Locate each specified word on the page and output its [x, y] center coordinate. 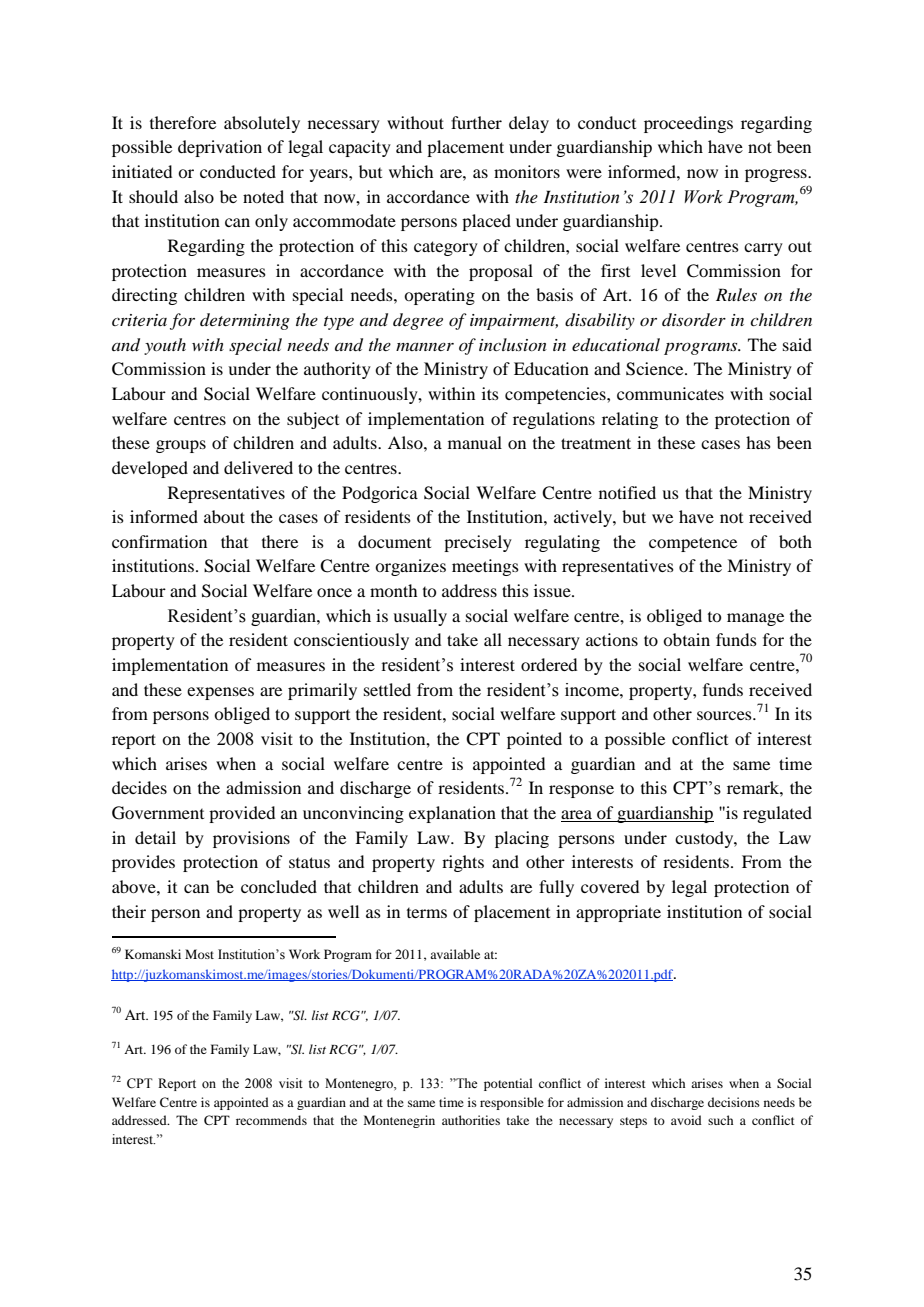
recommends [271, 1120]
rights [463, 863]
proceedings [688, 124]
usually [420, 617]
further [476, 122]
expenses [220, 693]
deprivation [220, 148]
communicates [670, 393]
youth [165, 346]
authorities [471, 1120]
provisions [251, 839]
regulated [777, 814]
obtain [686, 639]
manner [425, 347]
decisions [734, 1102]
